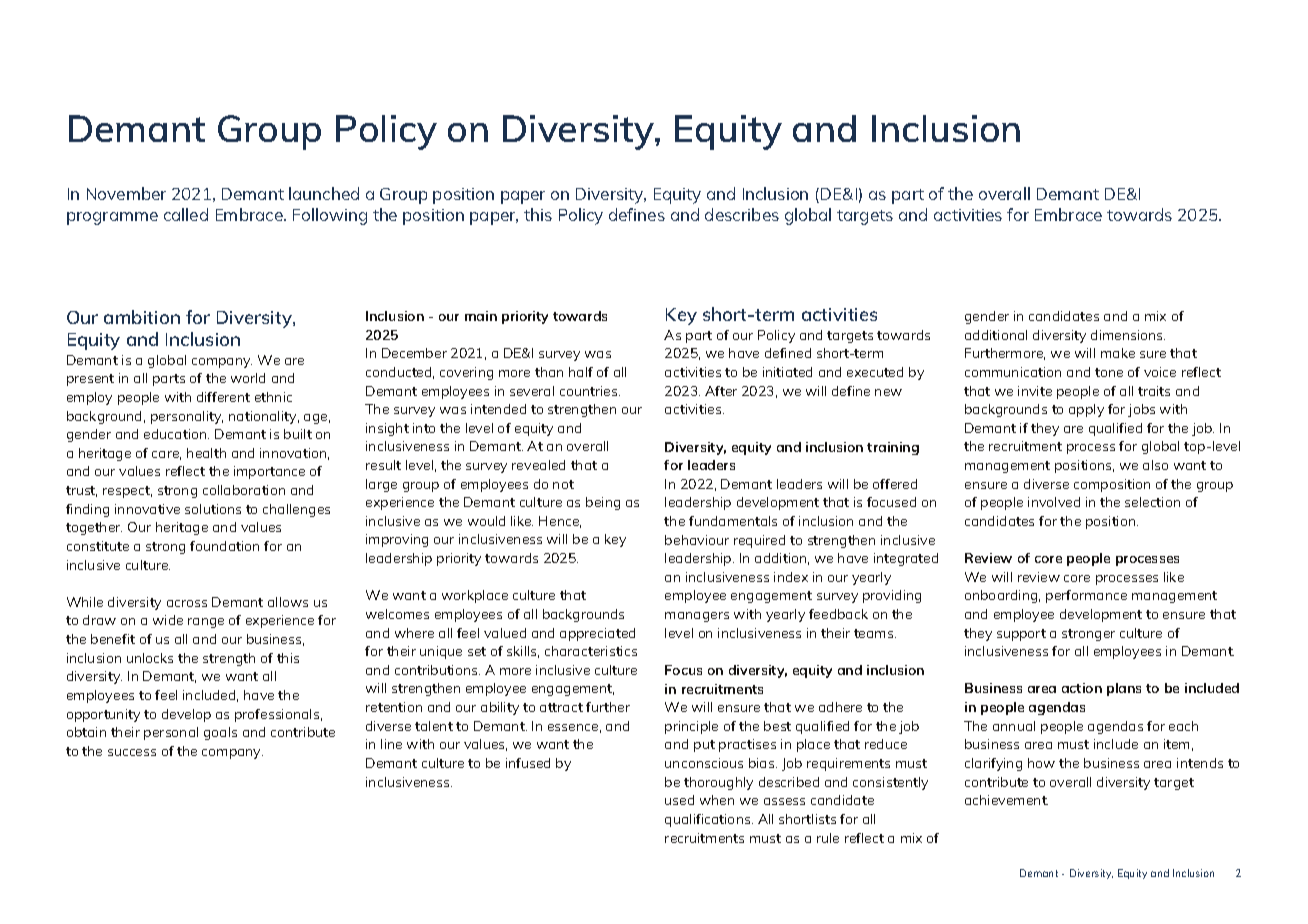  Describe the element at coordinates (581, 372) in the page. I see `half` at that location.
